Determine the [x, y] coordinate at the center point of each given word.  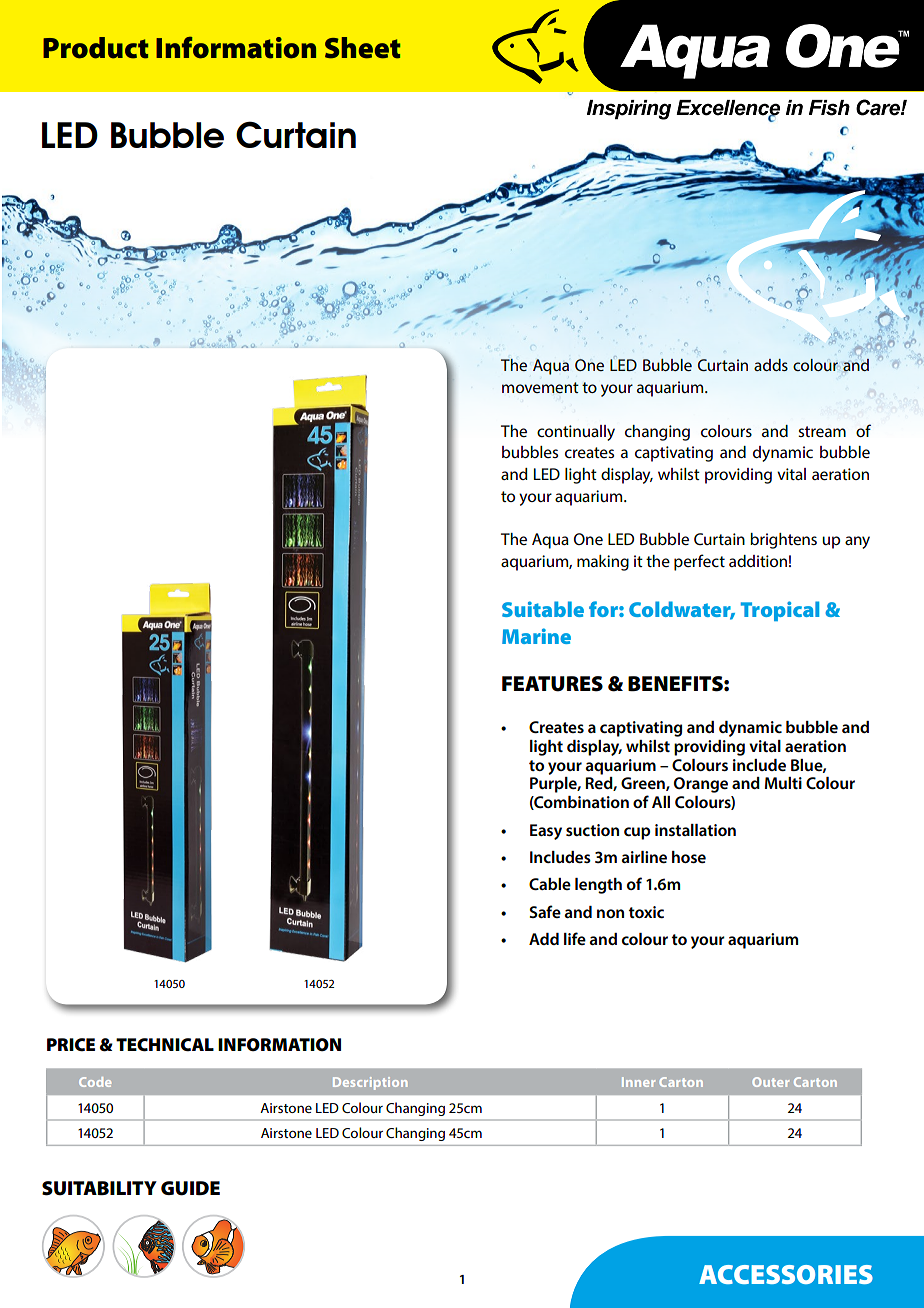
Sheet [363, 48]
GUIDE [190, 1188]
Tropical [780, 611]
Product [96, 48]
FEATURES [552, 684]
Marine [536, 636]
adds [771, 365]
